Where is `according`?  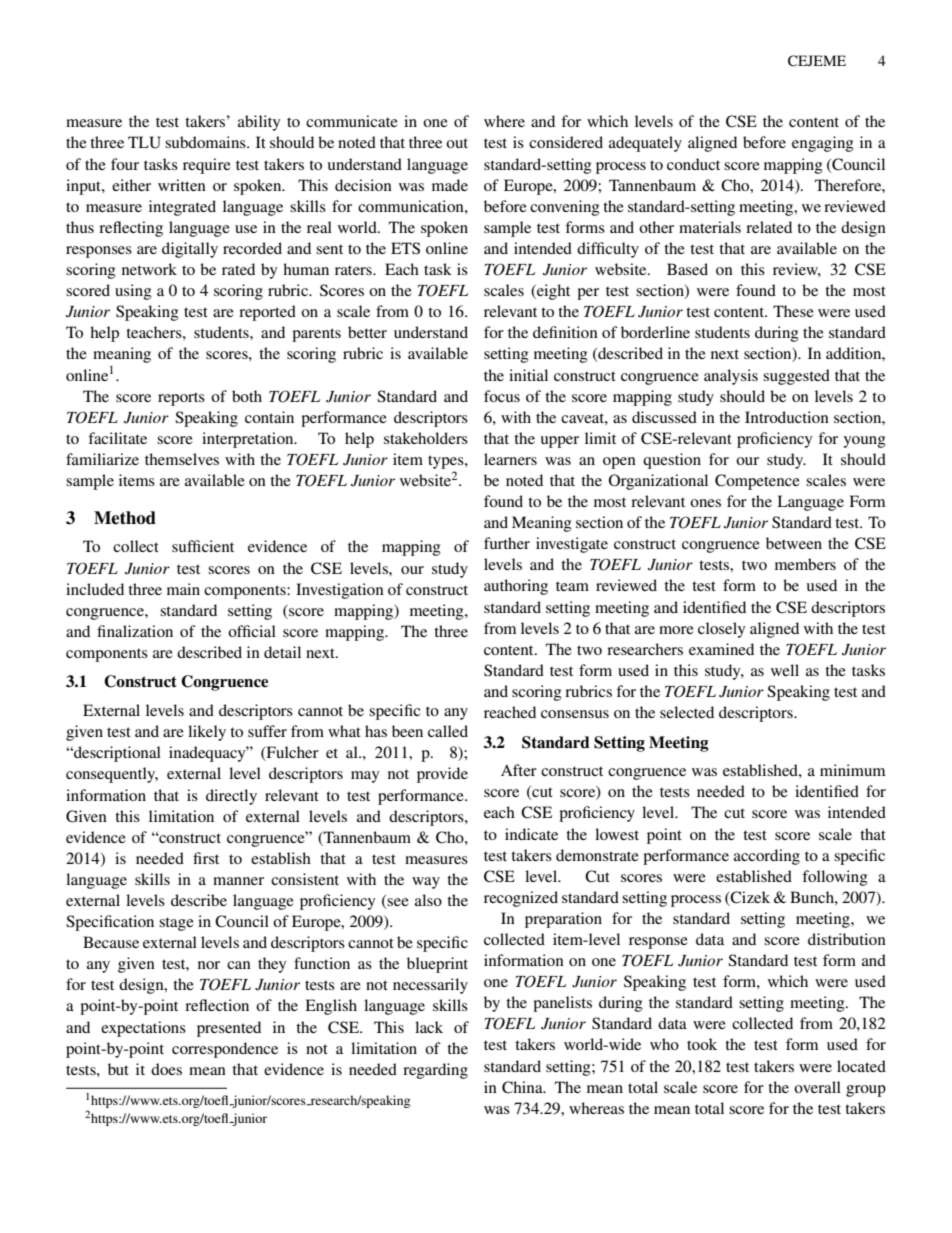 according is located at coordinates (767, 857).
